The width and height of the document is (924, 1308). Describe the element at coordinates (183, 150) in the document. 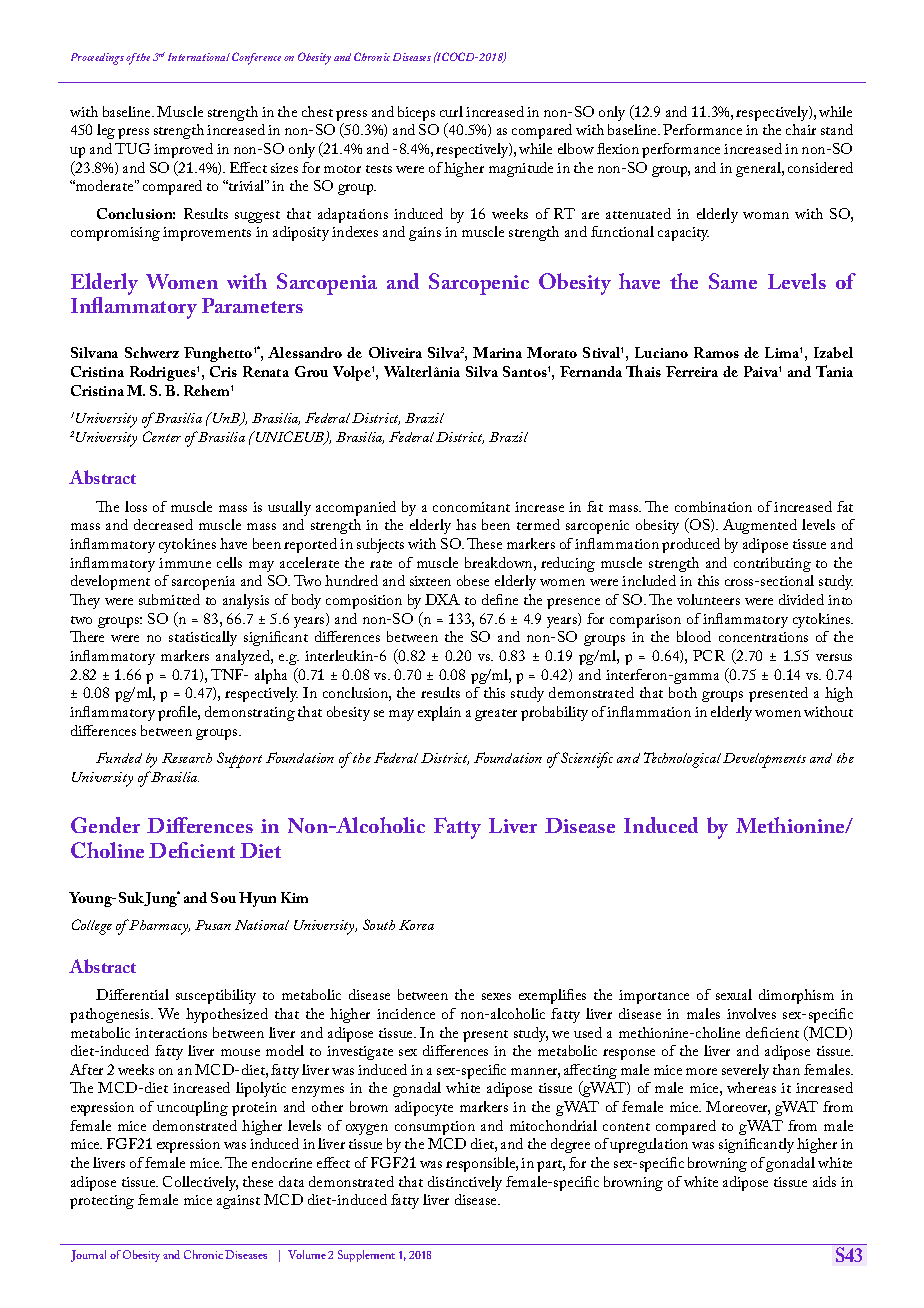

I see `improved` at that location.
